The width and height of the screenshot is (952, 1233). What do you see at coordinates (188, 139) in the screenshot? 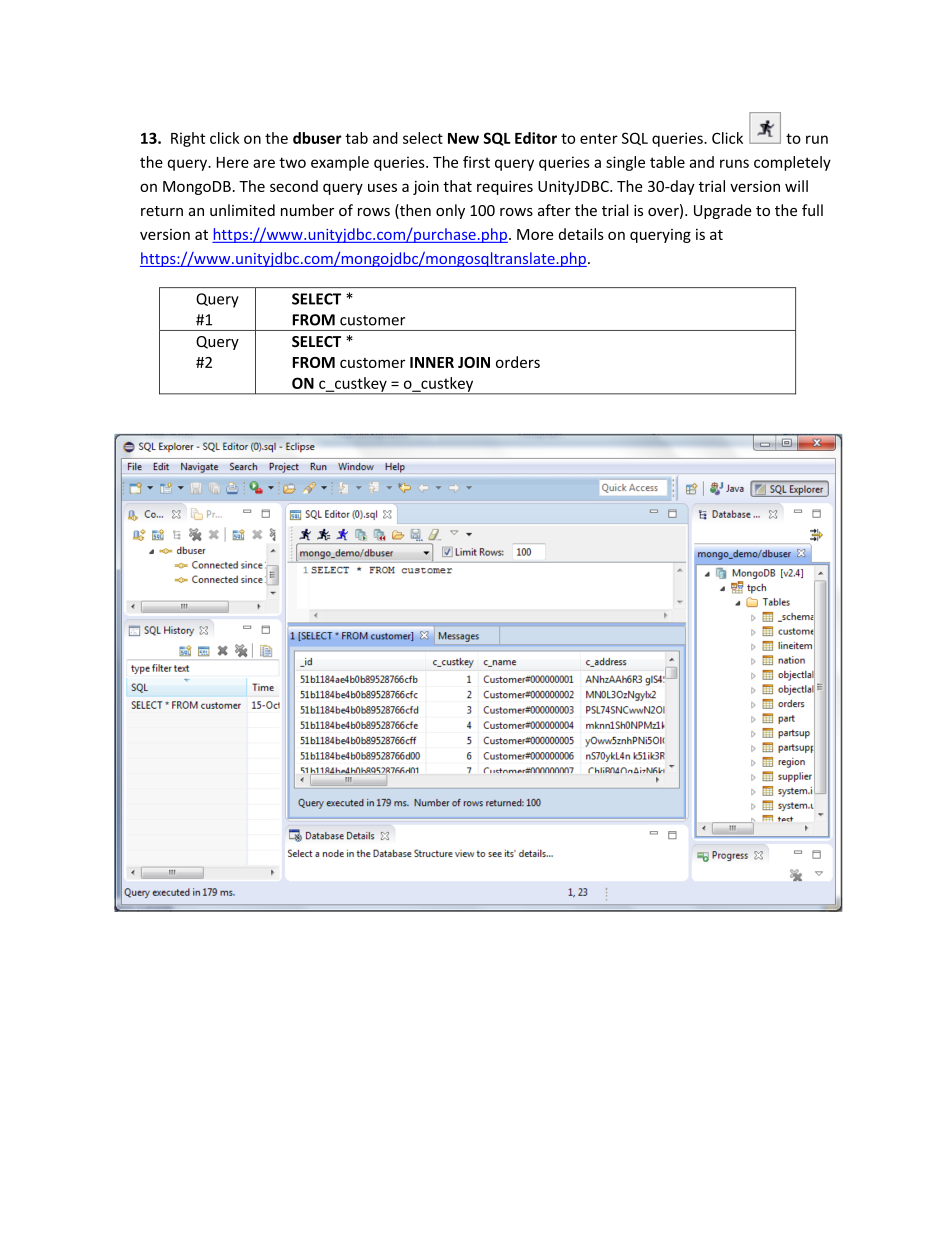
I see `Right` at bounding box center [188, 139].
